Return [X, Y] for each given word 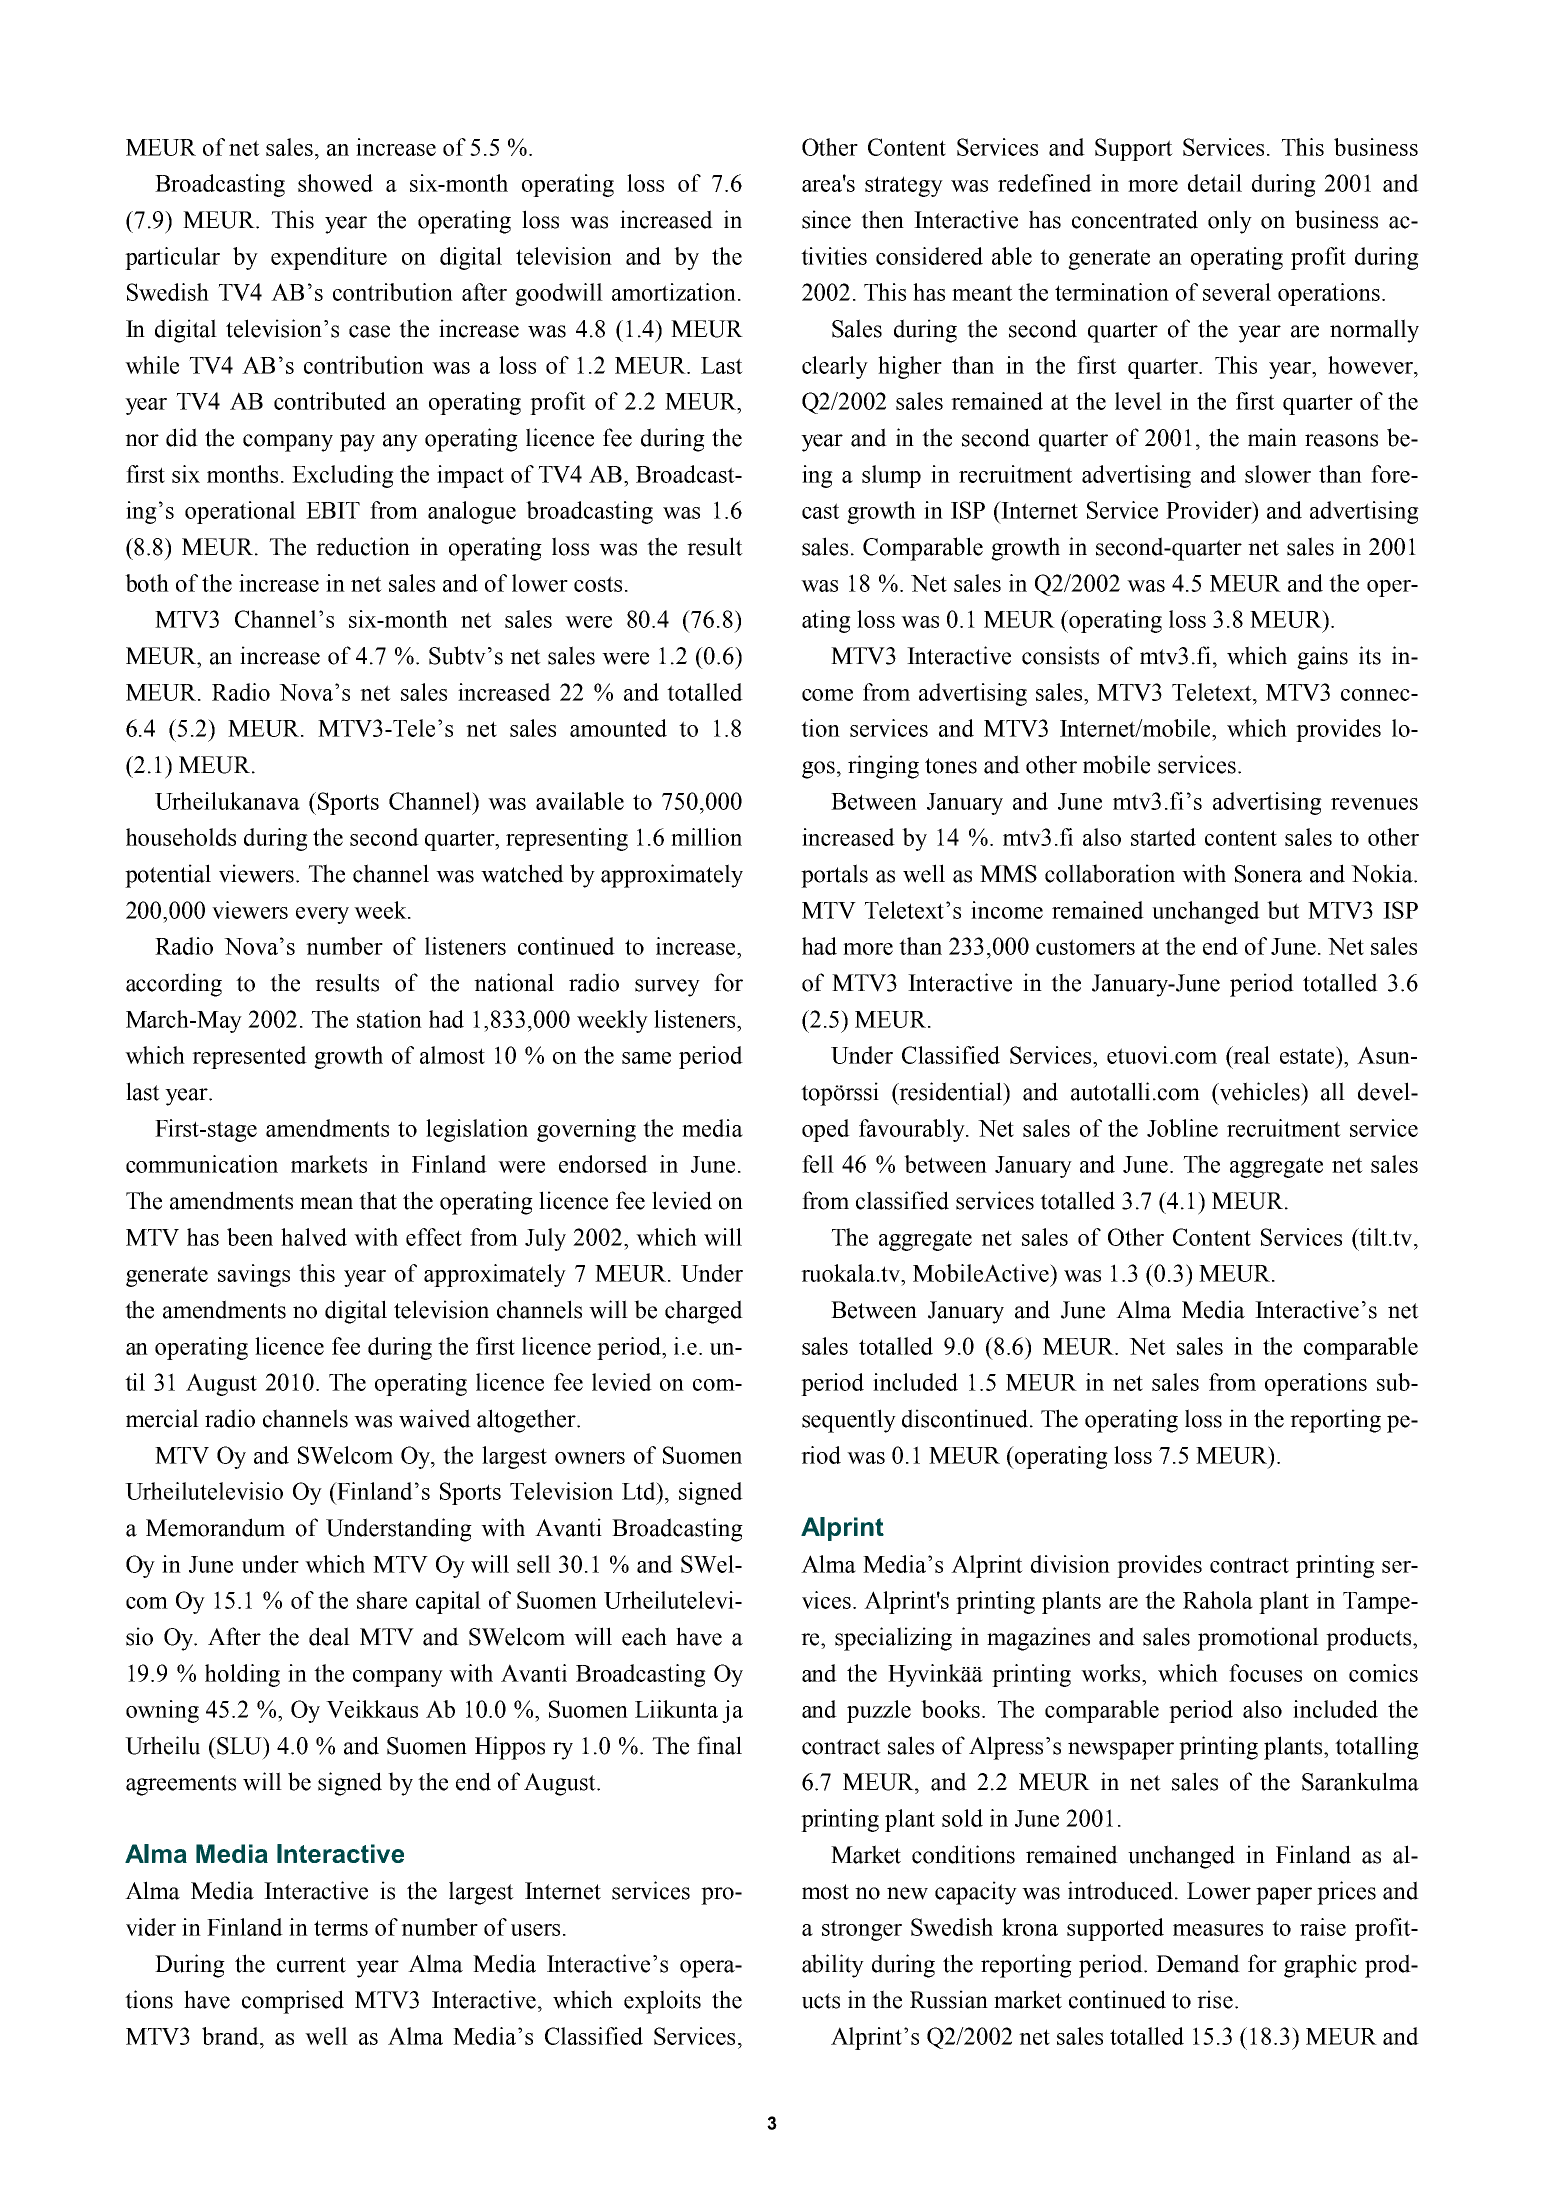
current [311, 1965]
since [826, 219]
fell [818, 1164]
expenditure [329, 258]
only [1230, 222]
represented [249, 1057]
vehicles [1260, 1091]
